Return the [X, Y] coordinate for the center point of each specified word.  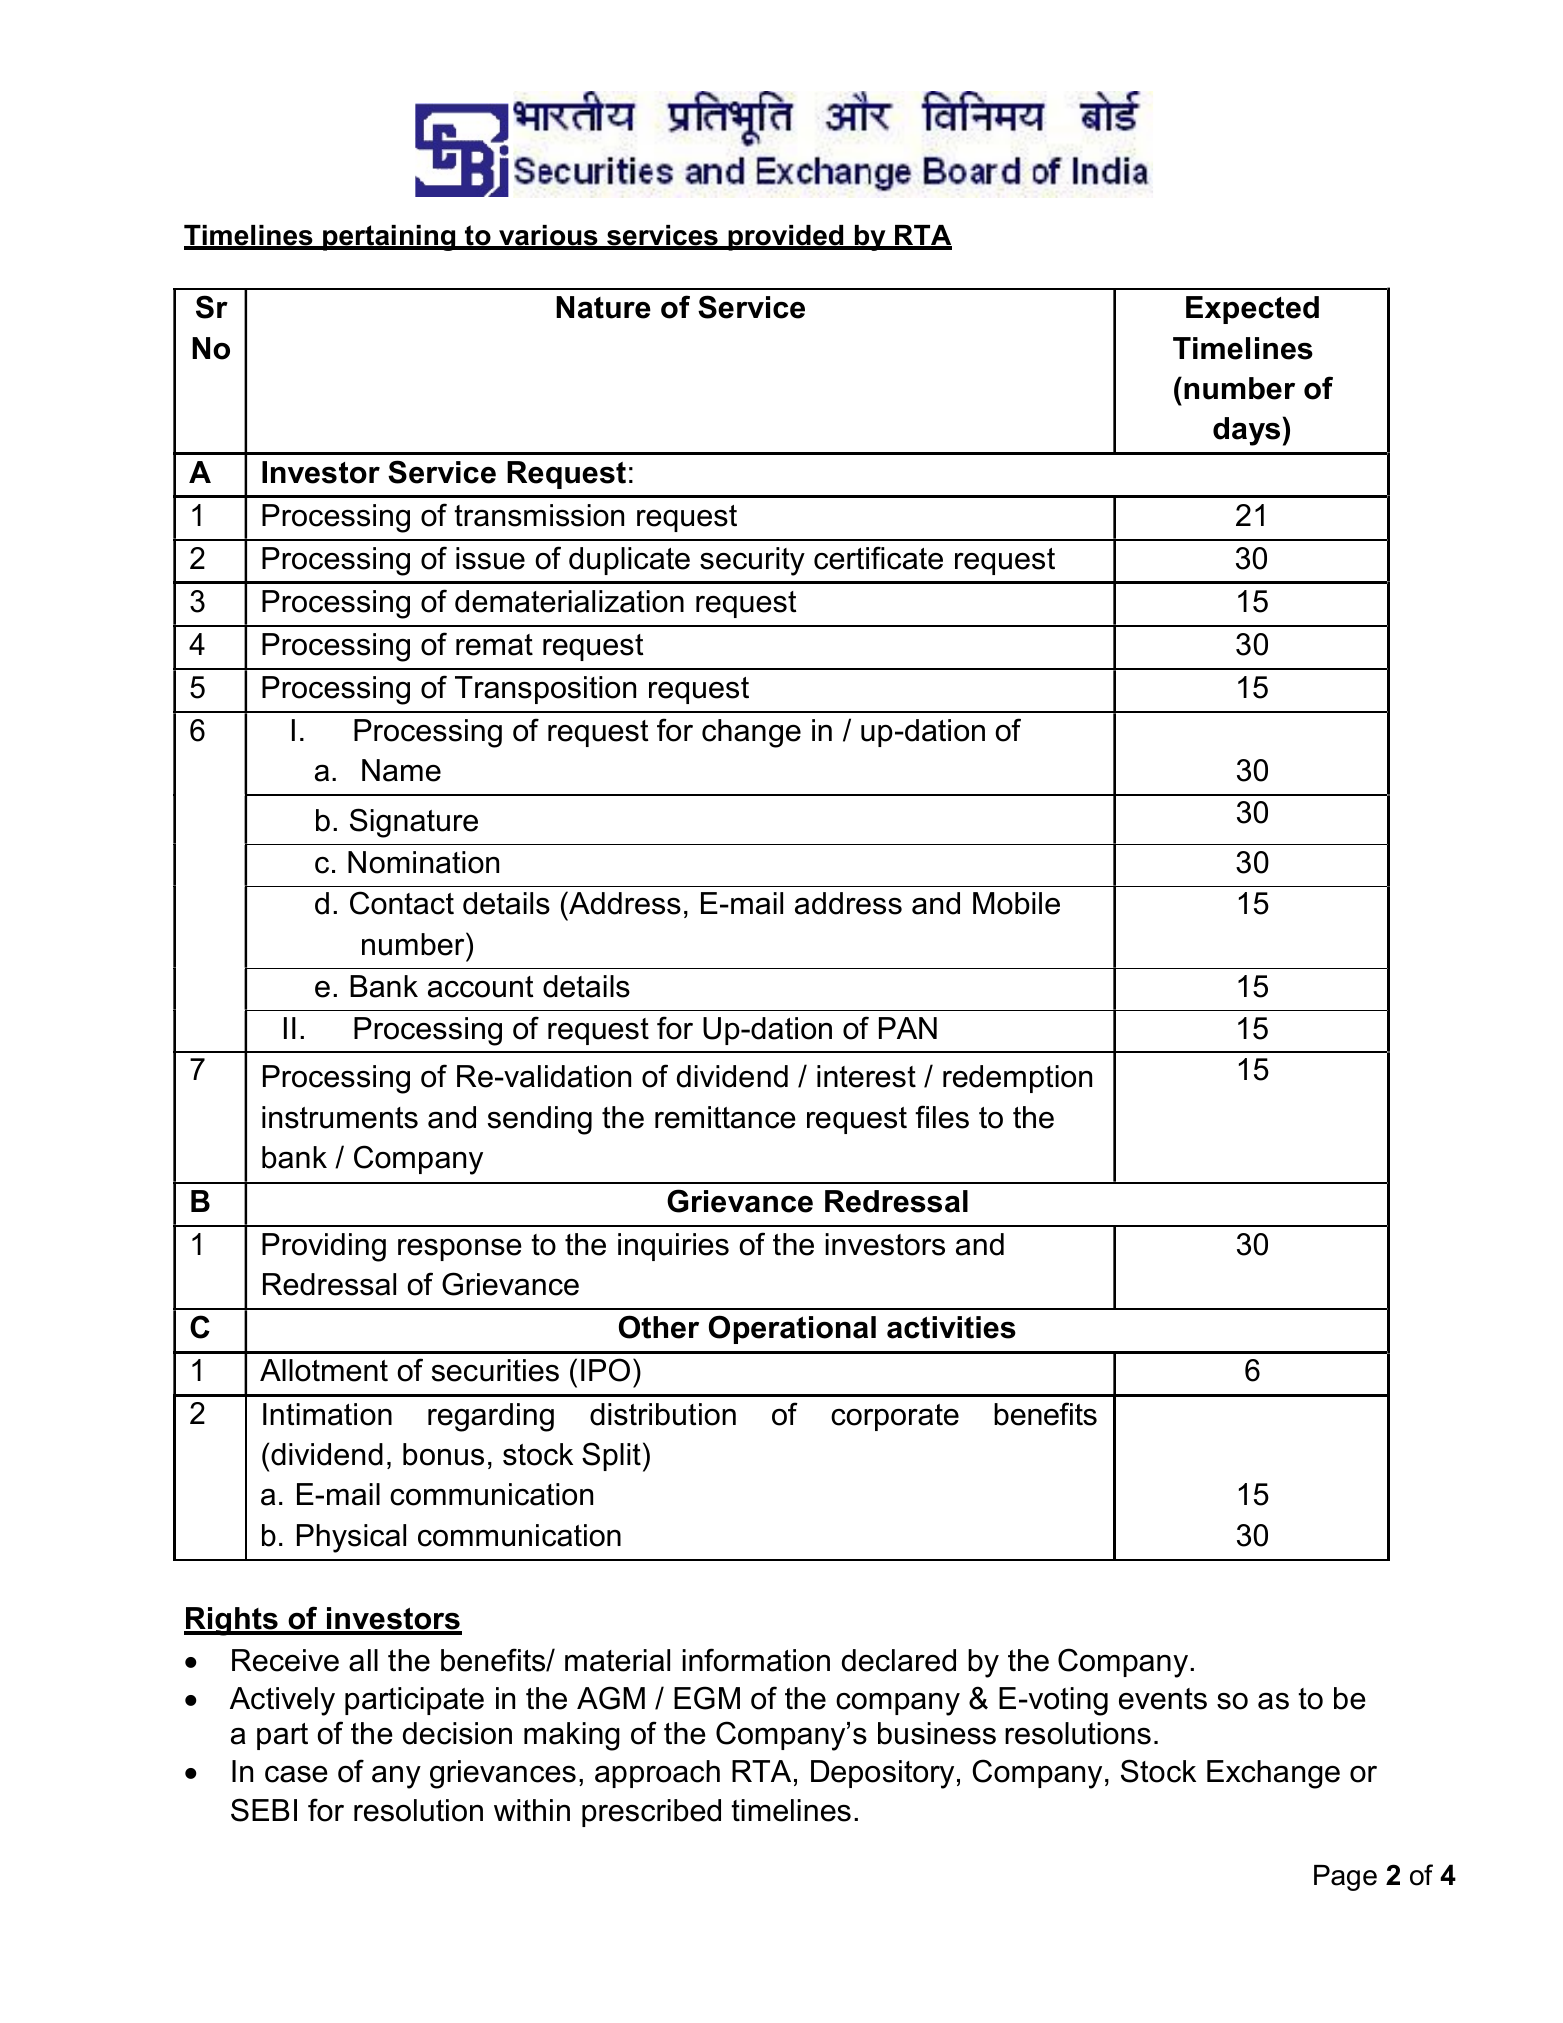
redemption [1017, 1079]
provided [786, 238]
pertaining [389, 238]
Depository [882, 1774]
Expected [1252, 310]
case [296, 1774]
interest [866, 1076]
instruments [340, 1117]
